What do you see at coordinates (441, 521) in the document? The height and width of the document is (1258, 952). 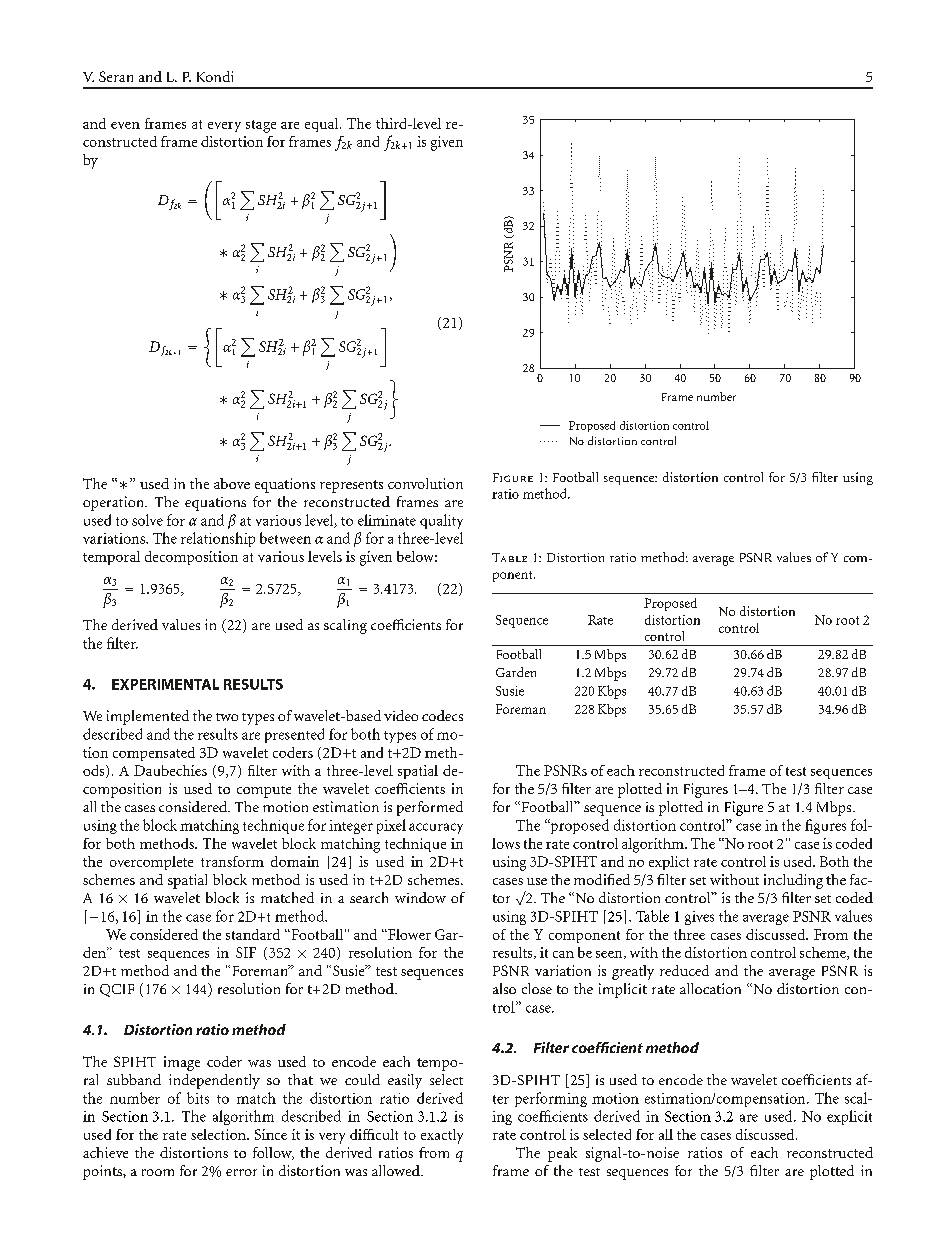 I see `quality` at bounding box center [441, 521].
